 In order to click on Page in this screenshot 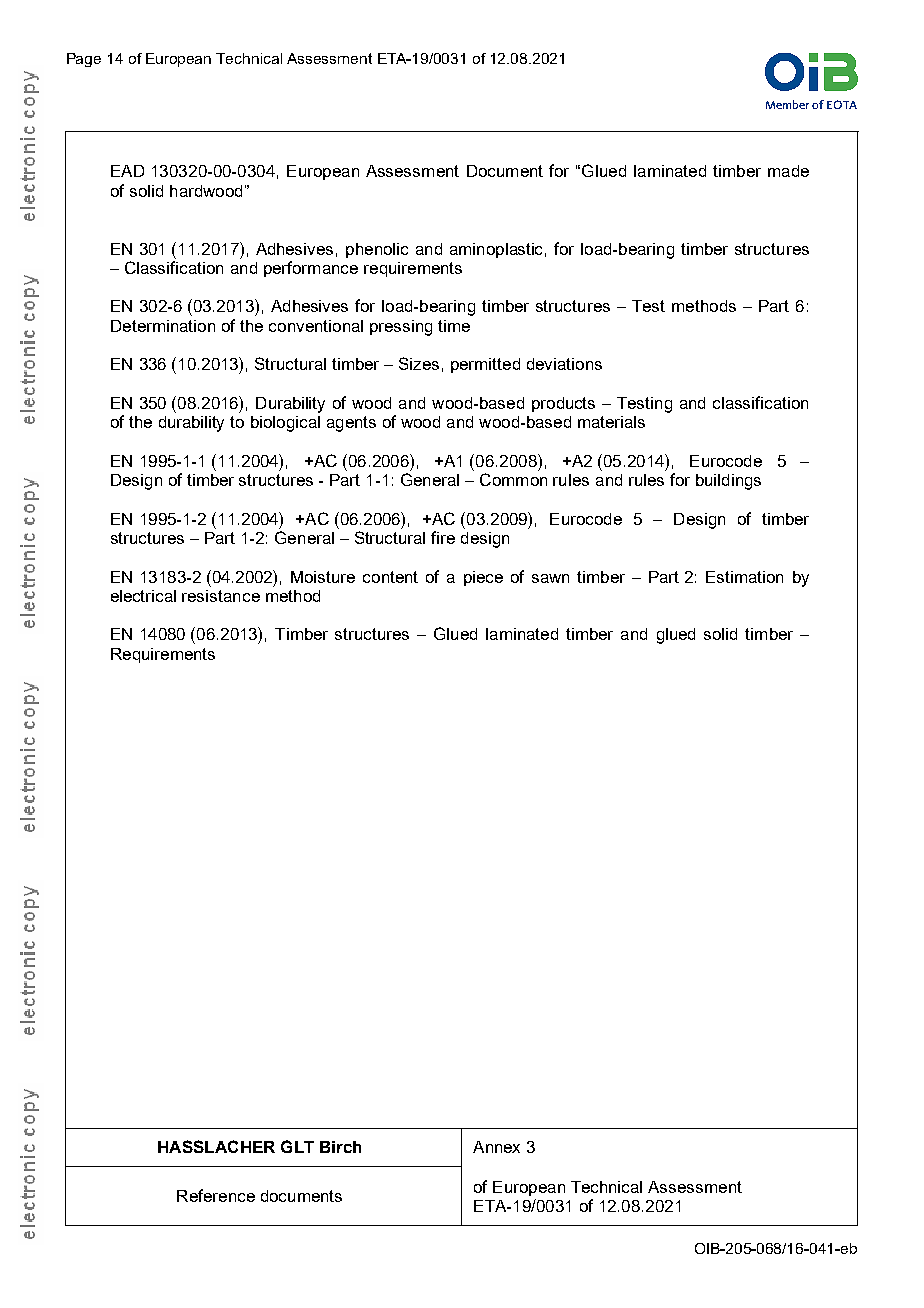, I will do `click(84, 60)`.
